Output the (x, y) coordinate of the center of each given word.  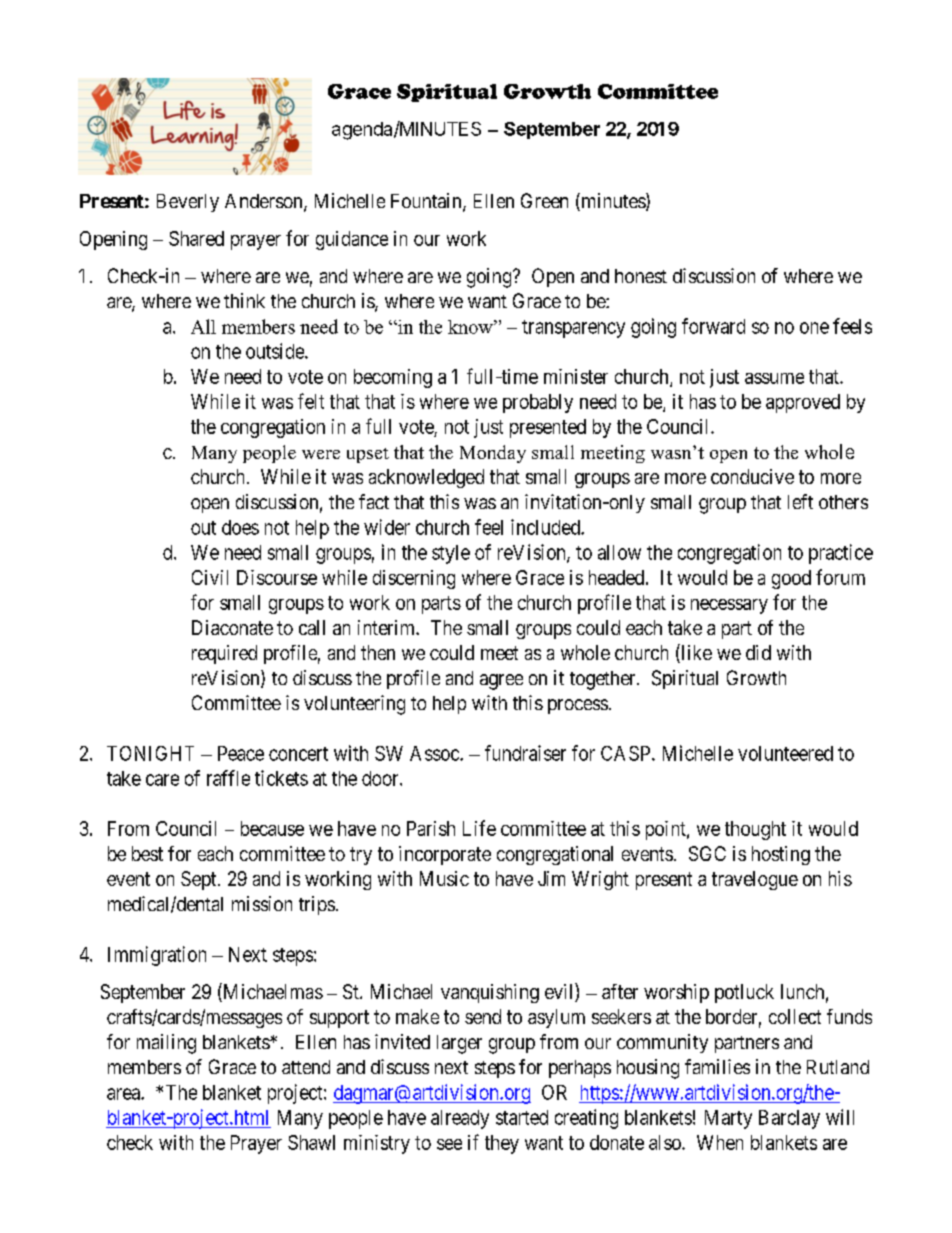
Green (544, 200)
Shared (196, 238)
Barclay (789, 1119)
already (460, 1119)
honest (641, 276)
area (124, 1094)
